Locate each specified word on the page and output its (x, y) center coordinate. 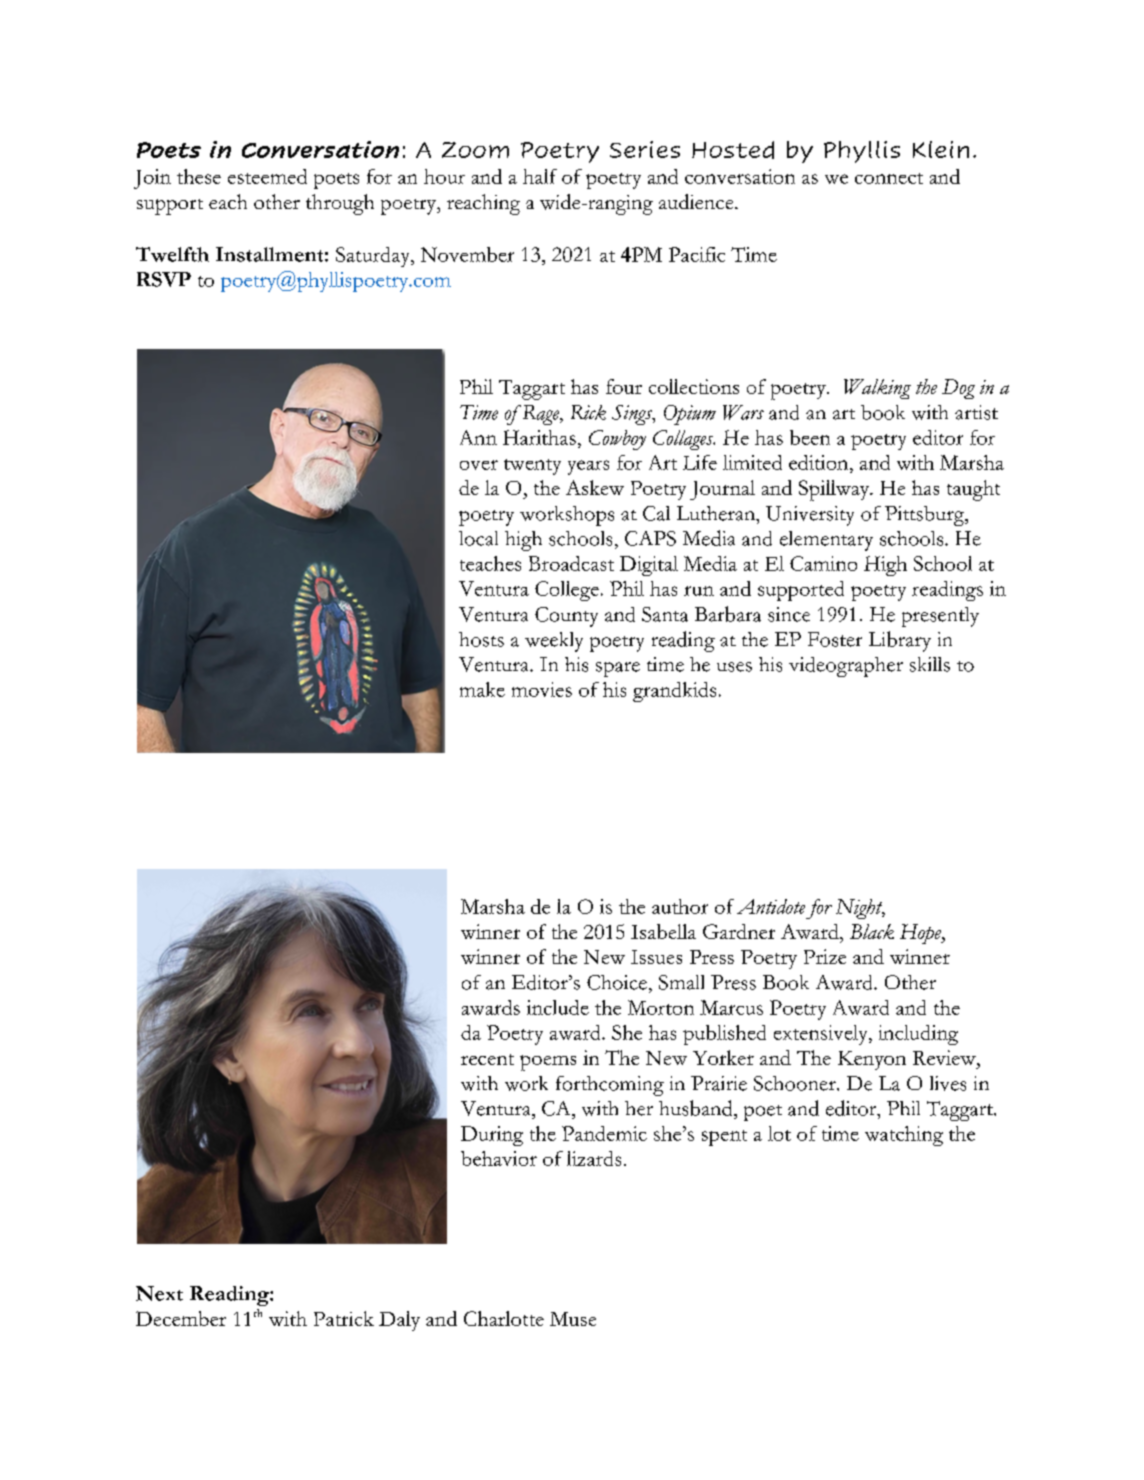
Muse (573, 1319)
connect (889, 178)
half (540, 176)
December (181, 1318)
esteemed (267, 176)
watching (904, 1136)
